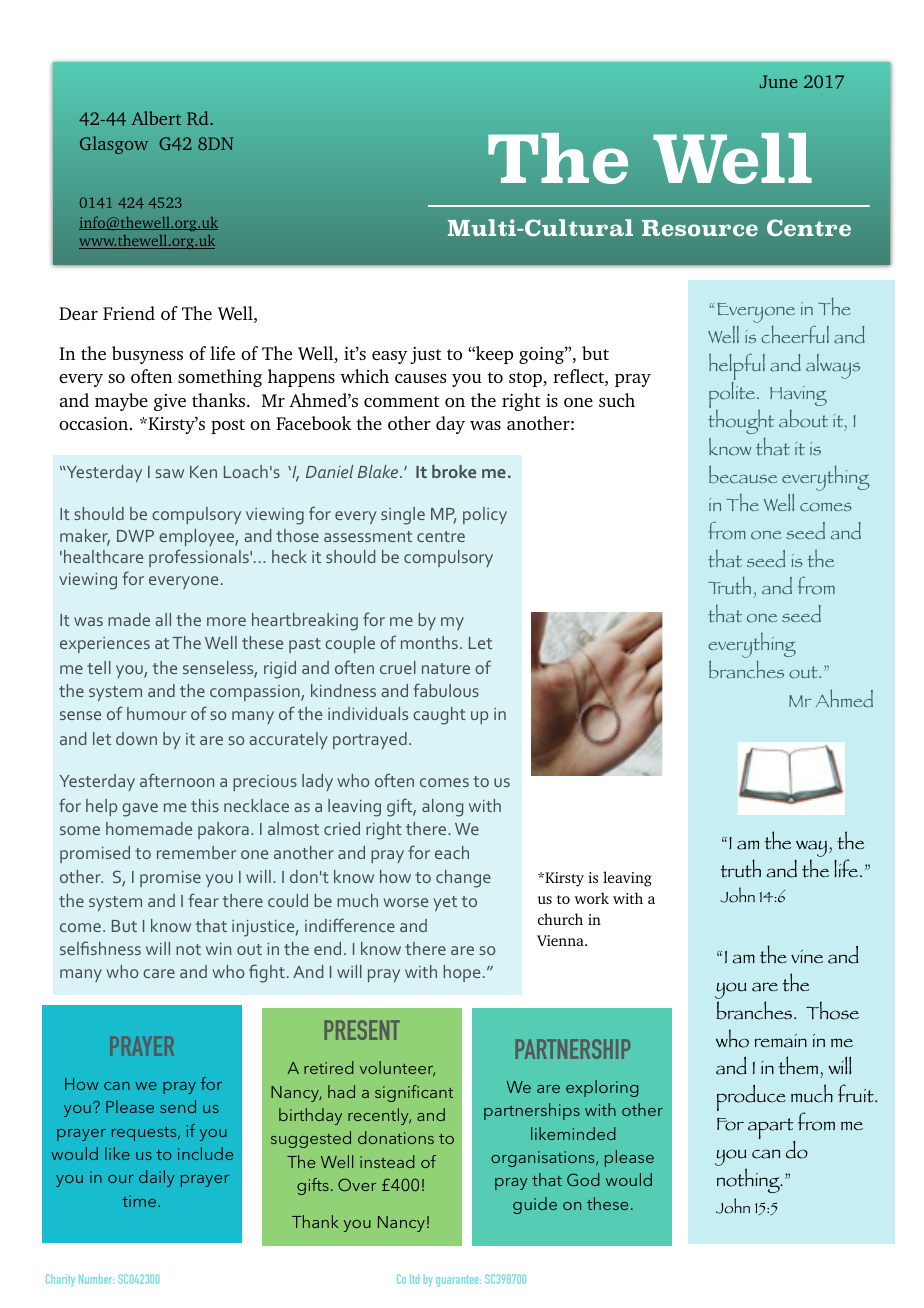 The height and width of the document is (1308, 924). What do you see at coordinates (732, 395) in the document?
I see `polite` at bounding box center [732, 395].
